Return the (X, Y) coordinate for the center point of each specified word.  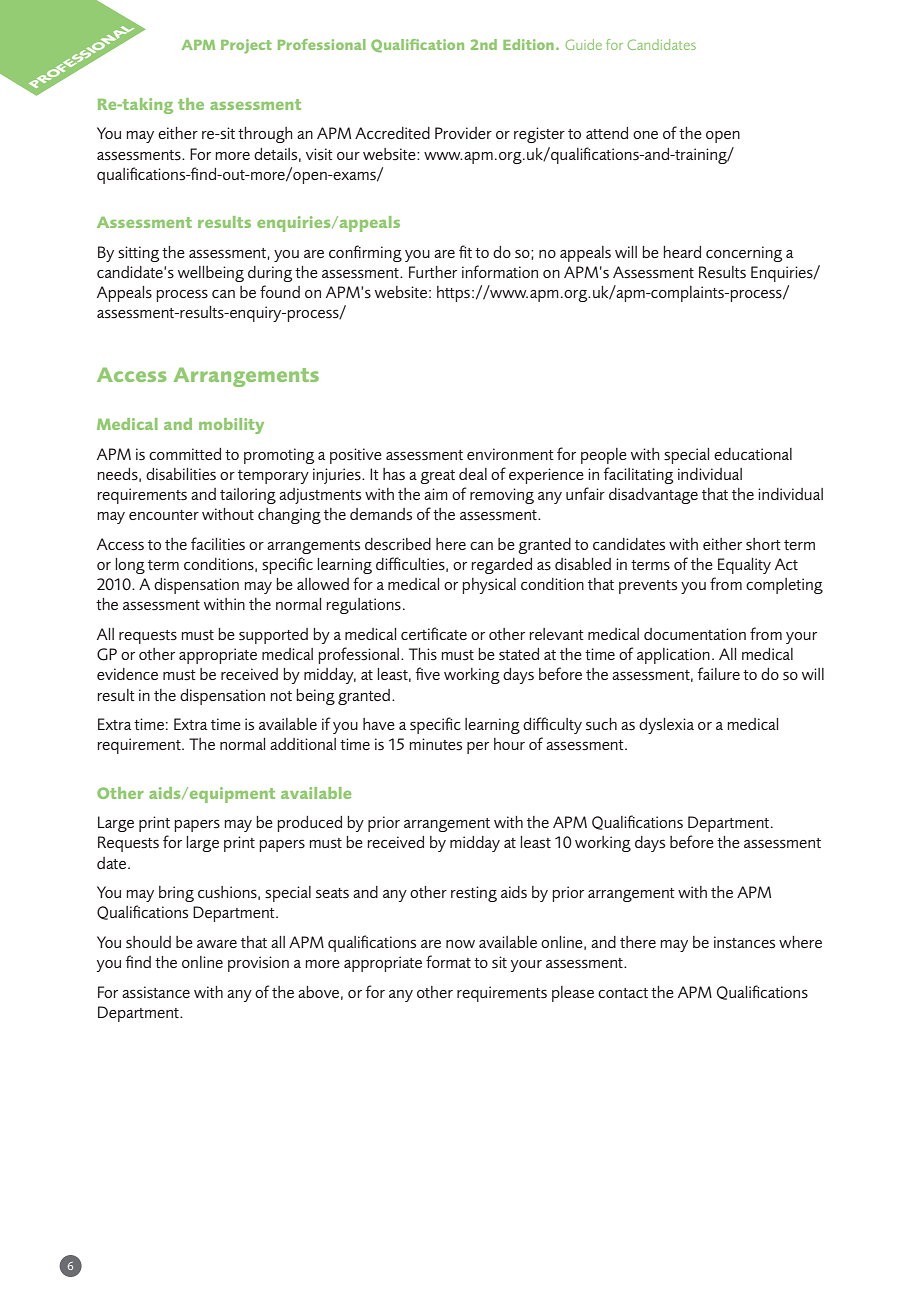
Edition (528, 44)
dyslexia (666, 726)
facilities (218, 543)
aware (217, 944)
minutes (435, 744)
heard (682, 252)
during (270, 274)
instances (744, 942)
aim (436, 494)
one (645, 135)
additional (303, 744)
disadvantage (653, 496)
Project (246, 46)
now (460, 944)
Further (433, 272)
